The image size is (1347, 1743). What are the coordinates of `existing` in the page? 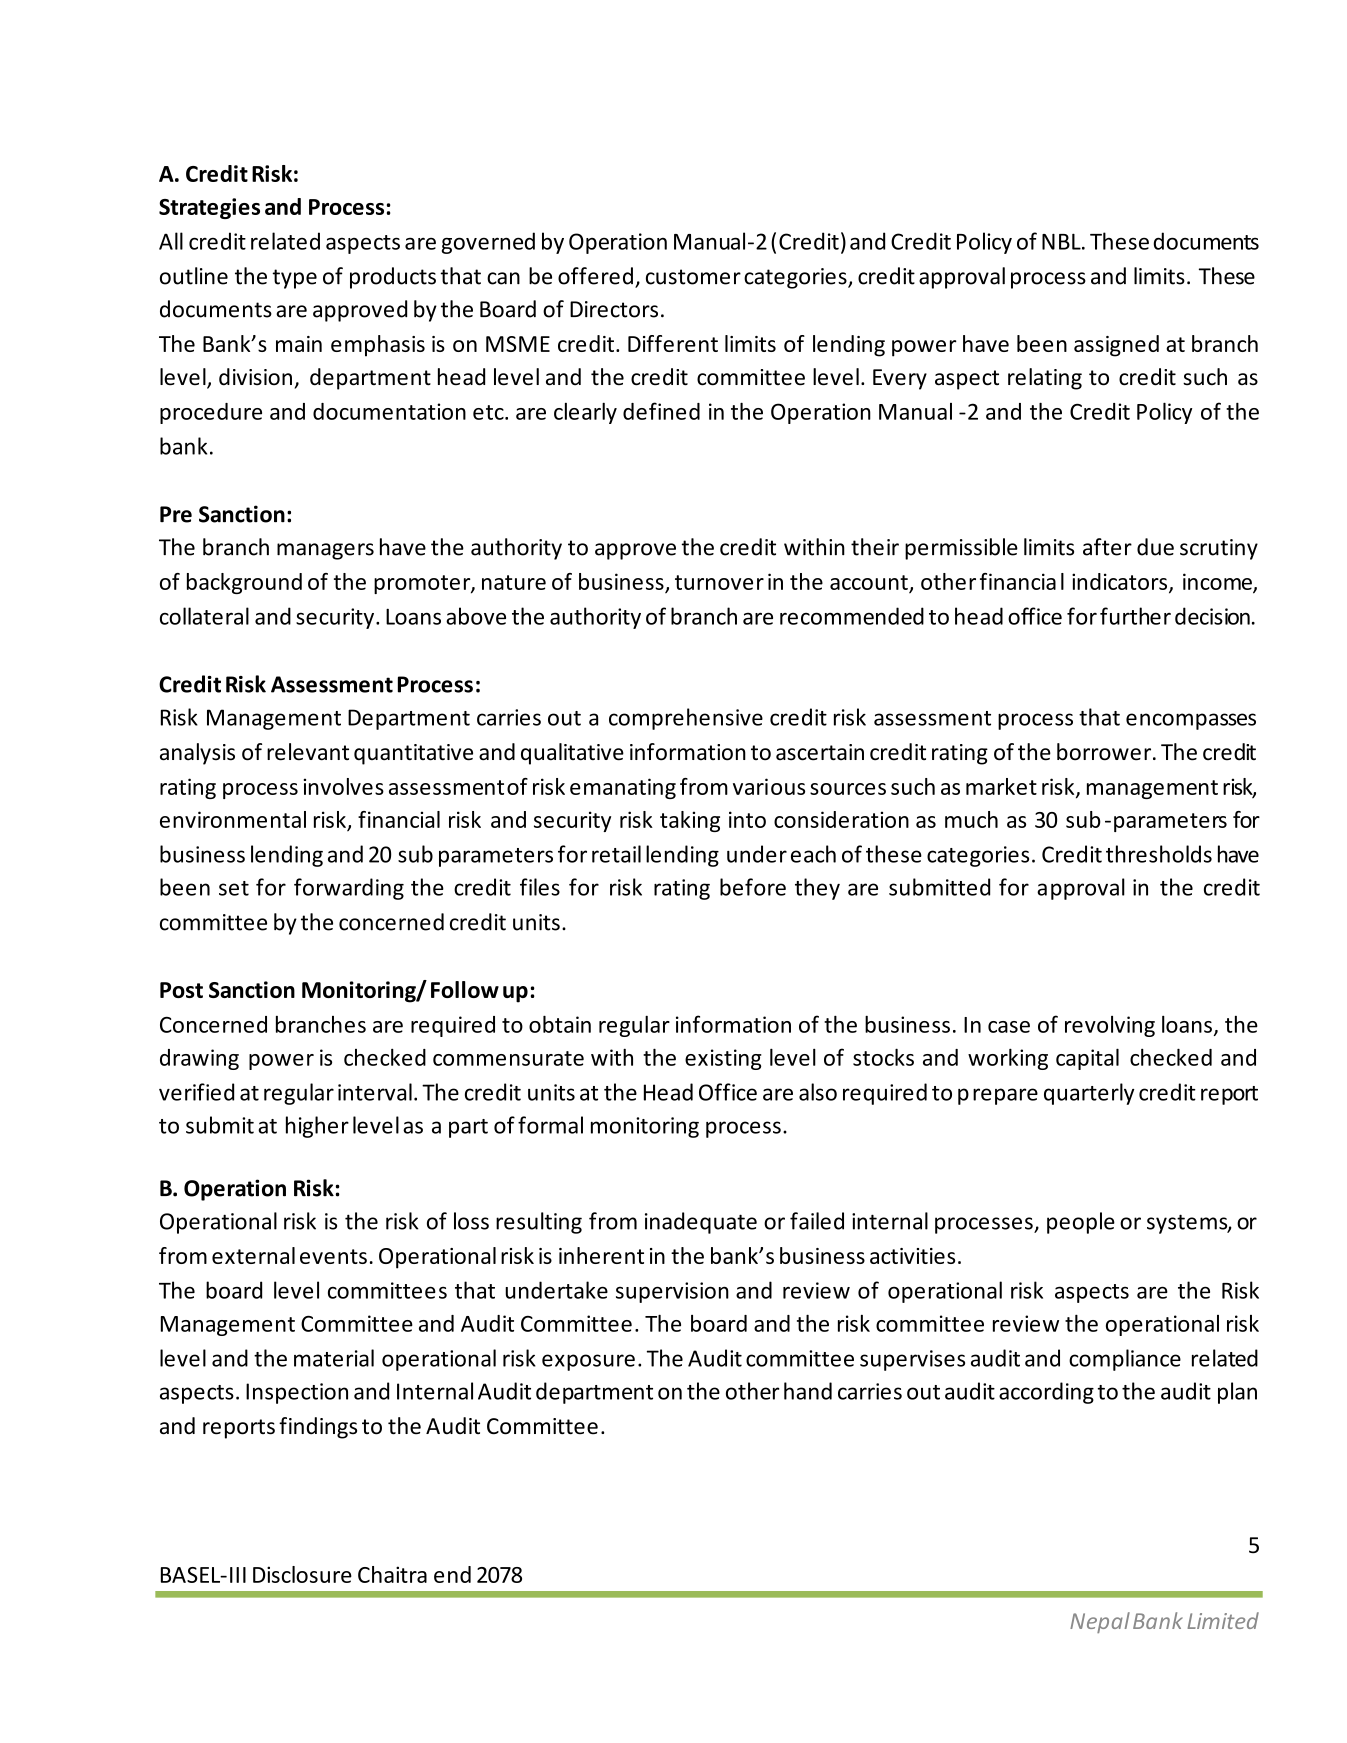 It's located at (723, 1059).
